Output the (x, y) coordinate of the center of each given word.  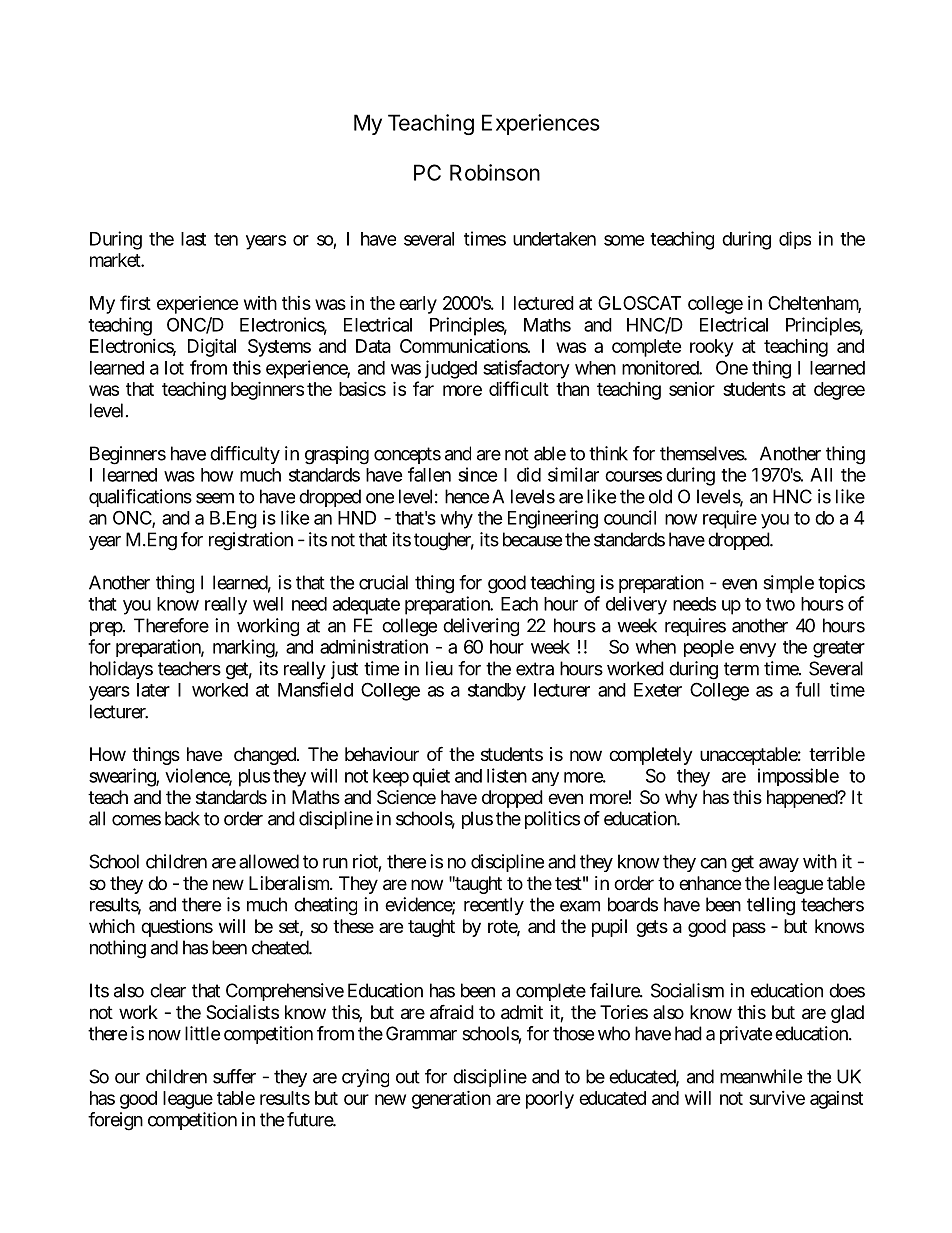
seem (215, 498)
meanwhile (761, 1076)
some (624, 240)
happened (803, 799)
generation (451, 1099)
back (182, 818)
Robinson (495, 172)
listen (507, 775)
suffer (234, 1076)
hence (467, 496)
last (193, 239)
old (660, 496)
